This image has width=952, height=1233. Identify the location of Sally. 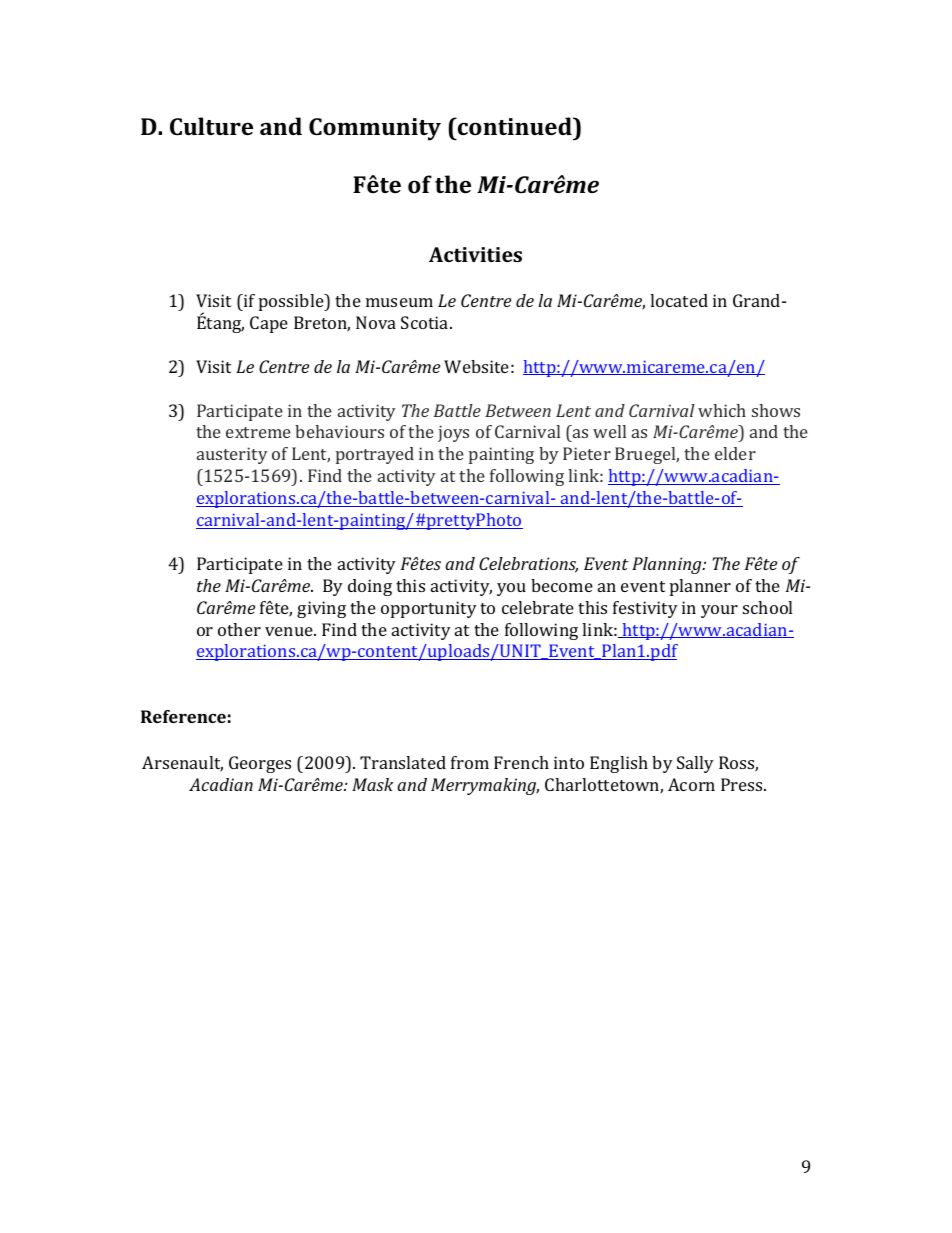
(695, 764).
